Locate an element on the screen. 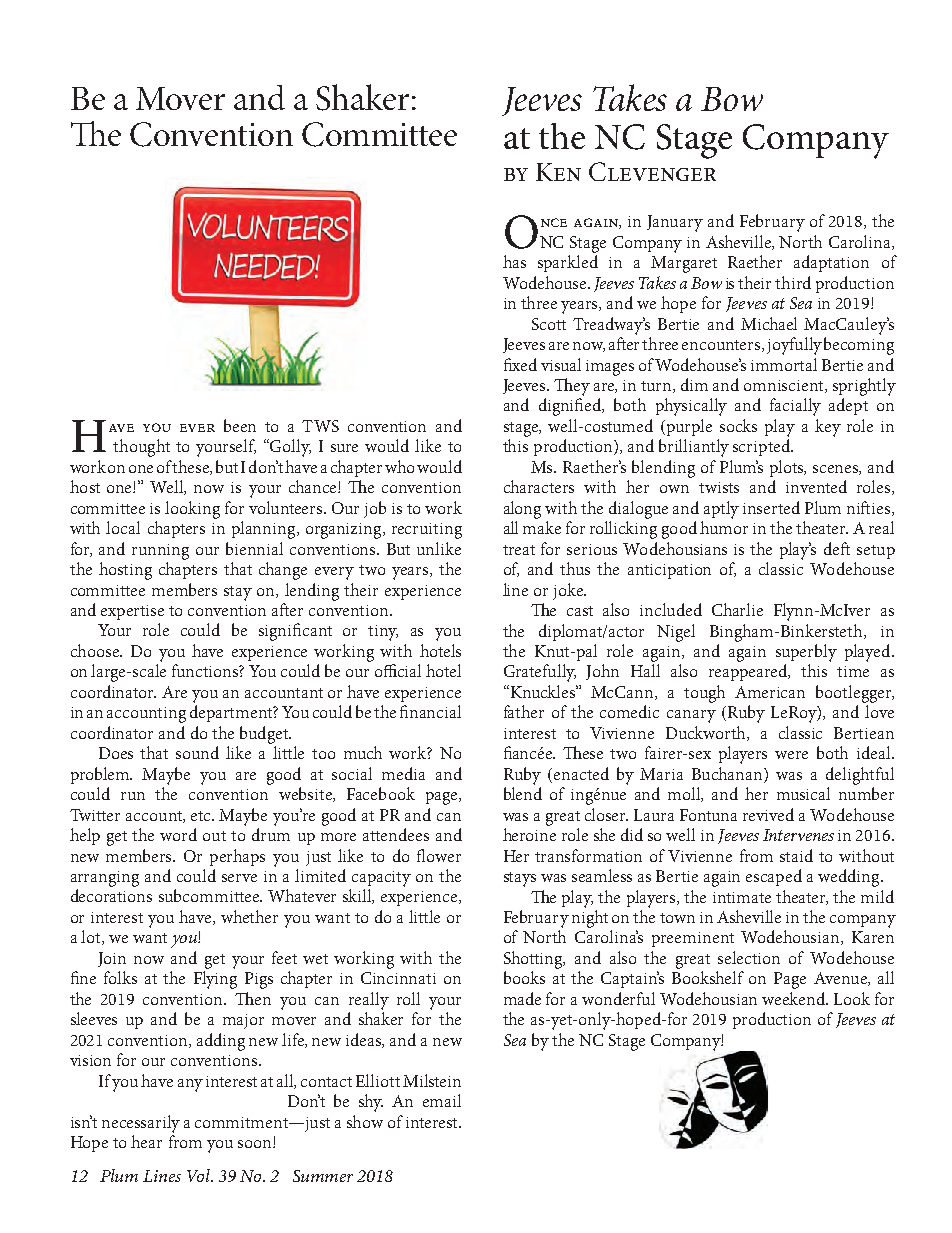 This screenshot has width=952, height=1233. adaptation is located at coordinates (831, 263).
